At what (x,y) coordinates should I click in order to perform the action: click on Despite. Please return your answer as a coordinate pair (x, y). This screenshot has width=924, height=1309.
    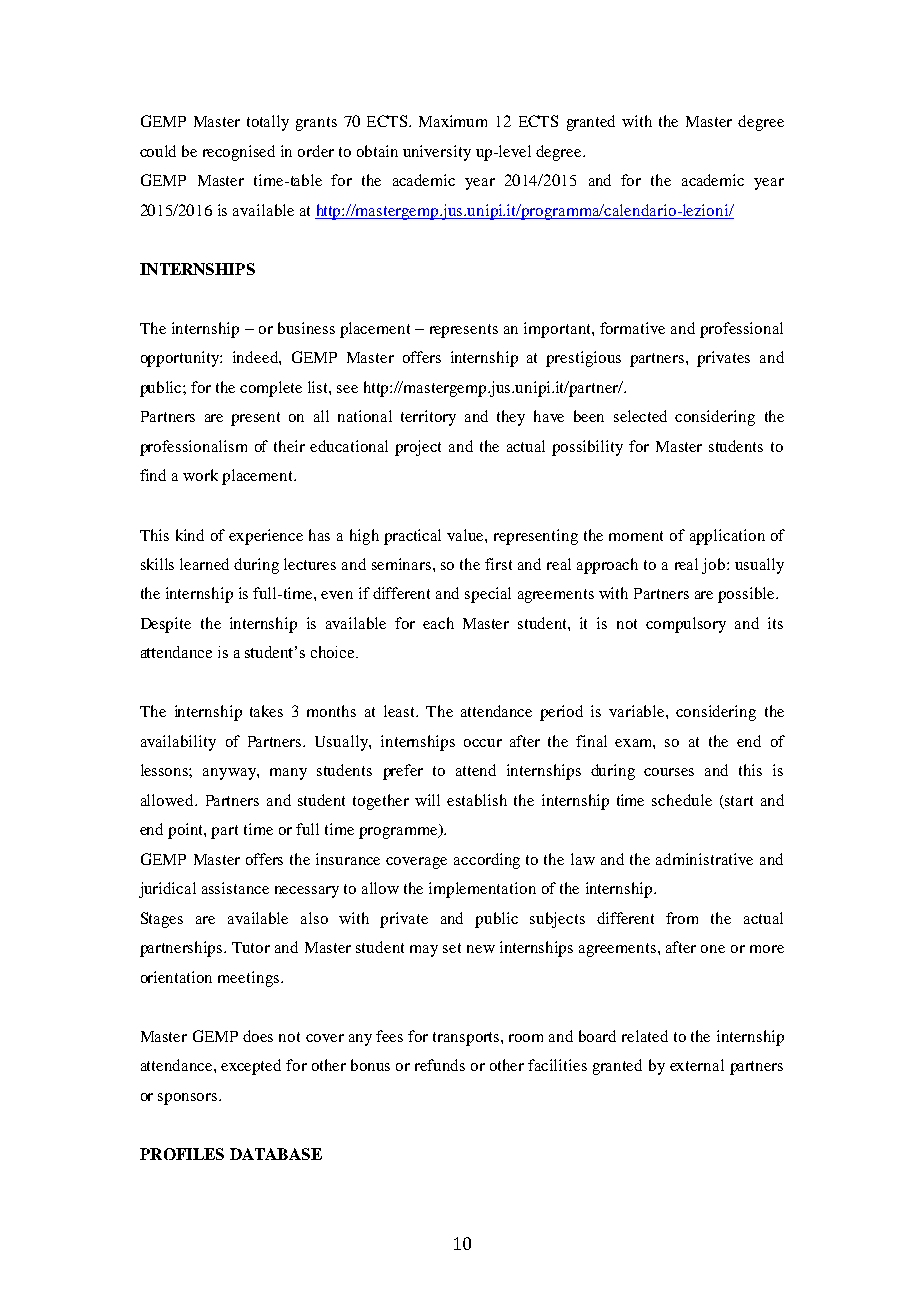
    Looking at the image, I should click on (166, 625).
